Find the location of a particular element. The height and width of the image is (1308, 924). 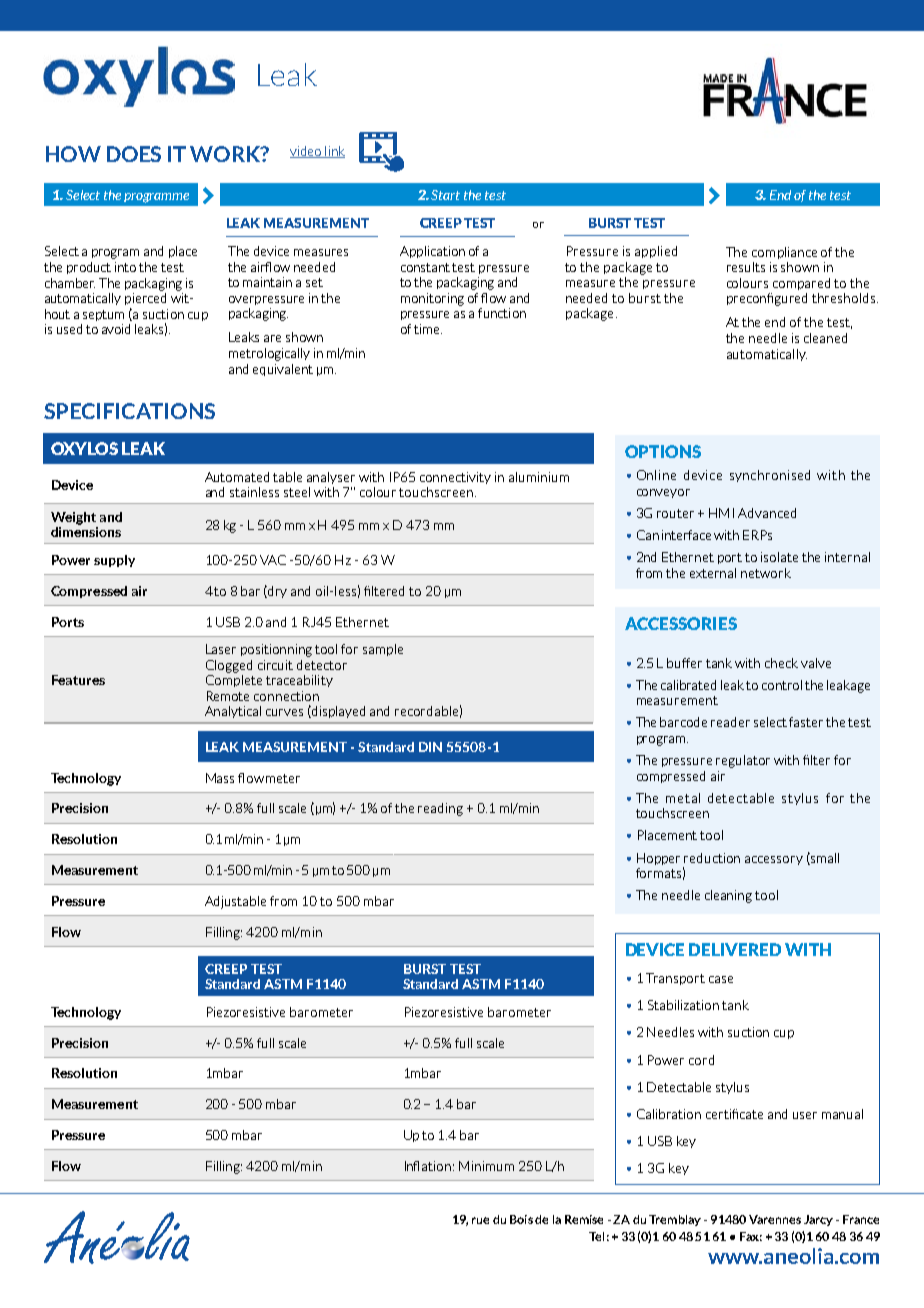

Tremblay is located at coordinates (675, 1220).
